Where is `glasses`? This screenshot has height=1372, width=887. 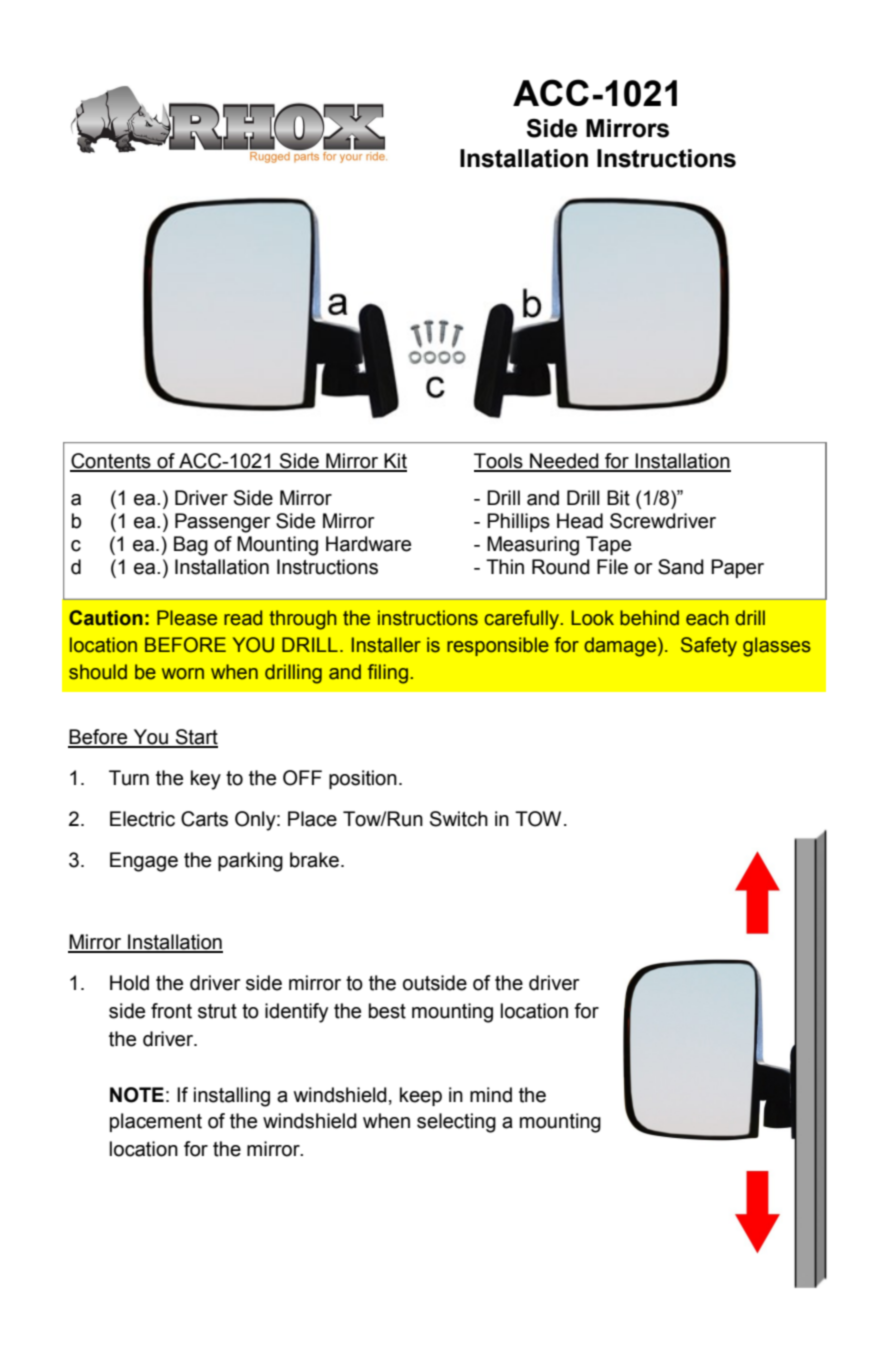 glasses is located at coordinates (777, 647).
